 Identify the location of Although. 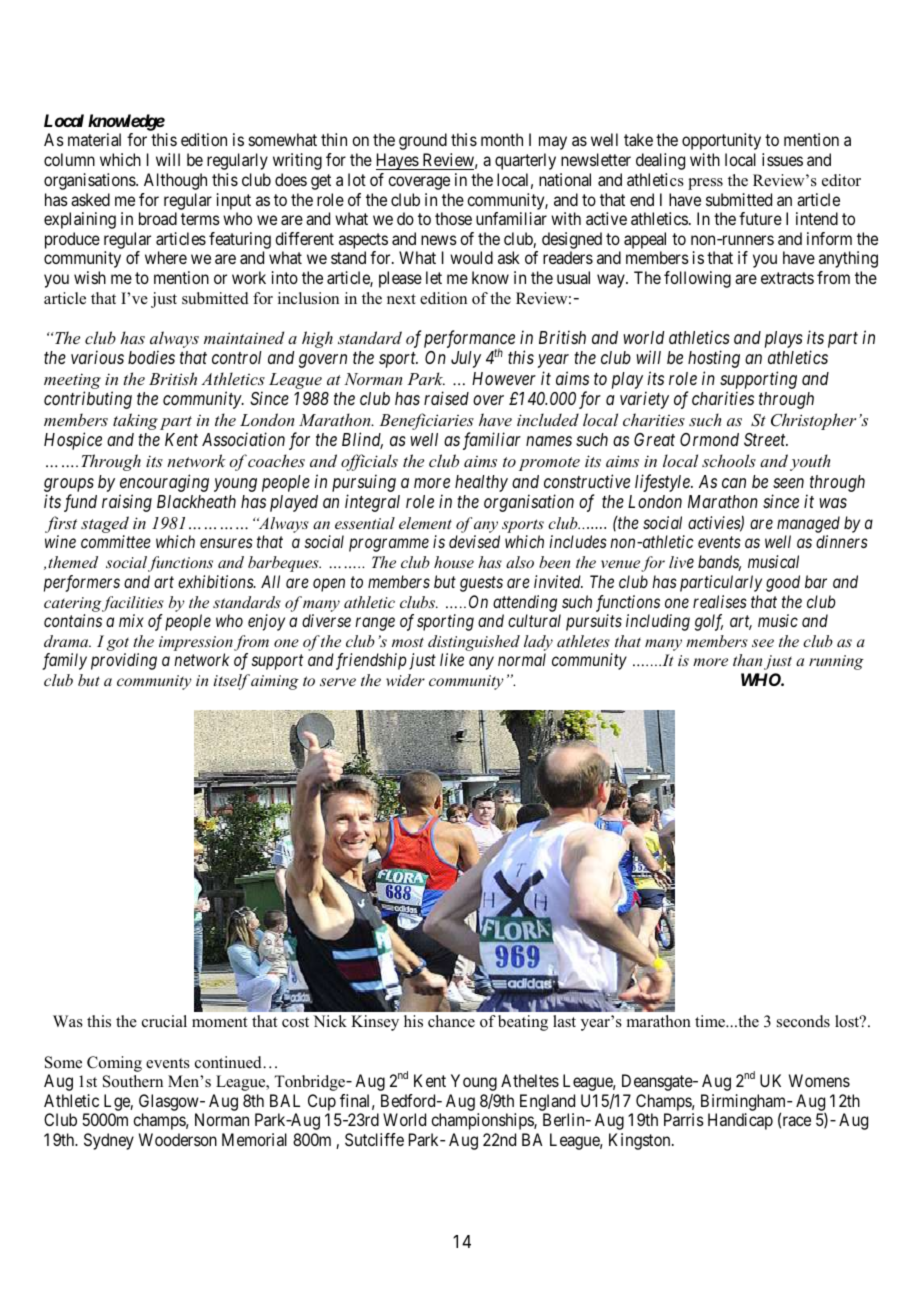
(175, 181).
